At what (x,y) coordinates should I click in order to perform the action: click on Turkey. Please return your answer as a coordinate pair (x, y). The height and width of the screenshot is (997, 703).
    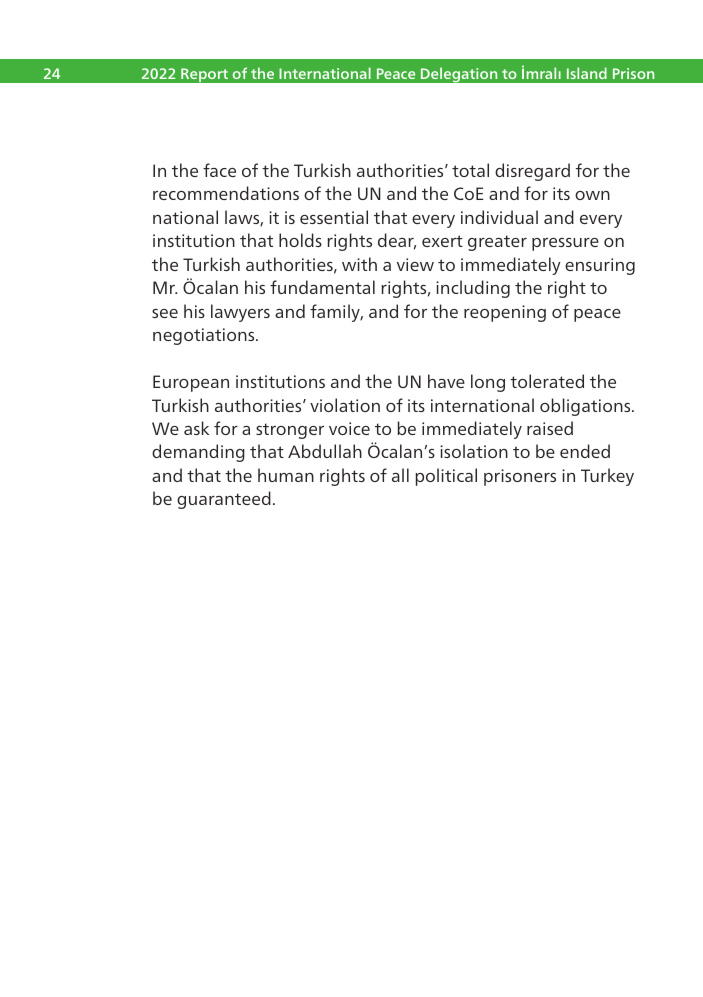
    Looking at the image, I should click on (607, 477).
